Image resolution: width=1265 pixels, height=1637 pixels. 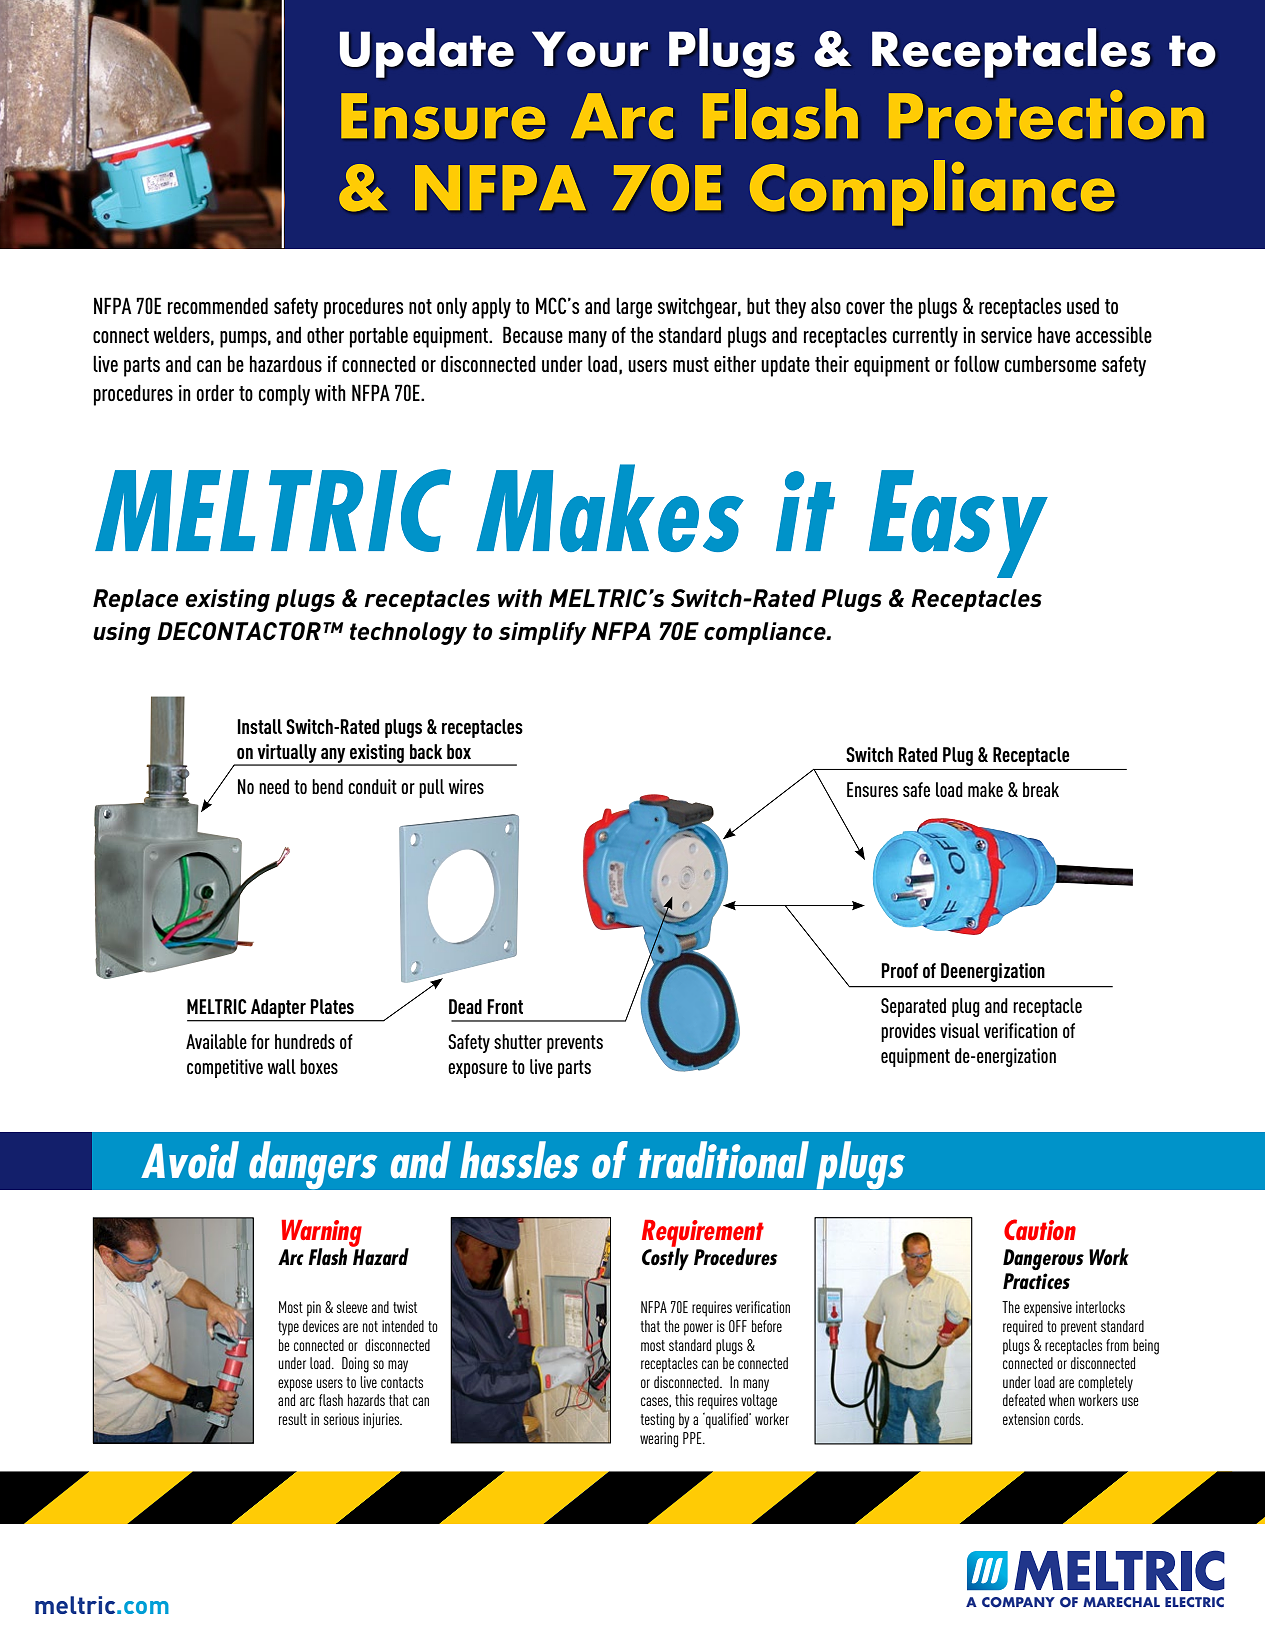 I want to click on Protection, so click(x=1046, y=114).
